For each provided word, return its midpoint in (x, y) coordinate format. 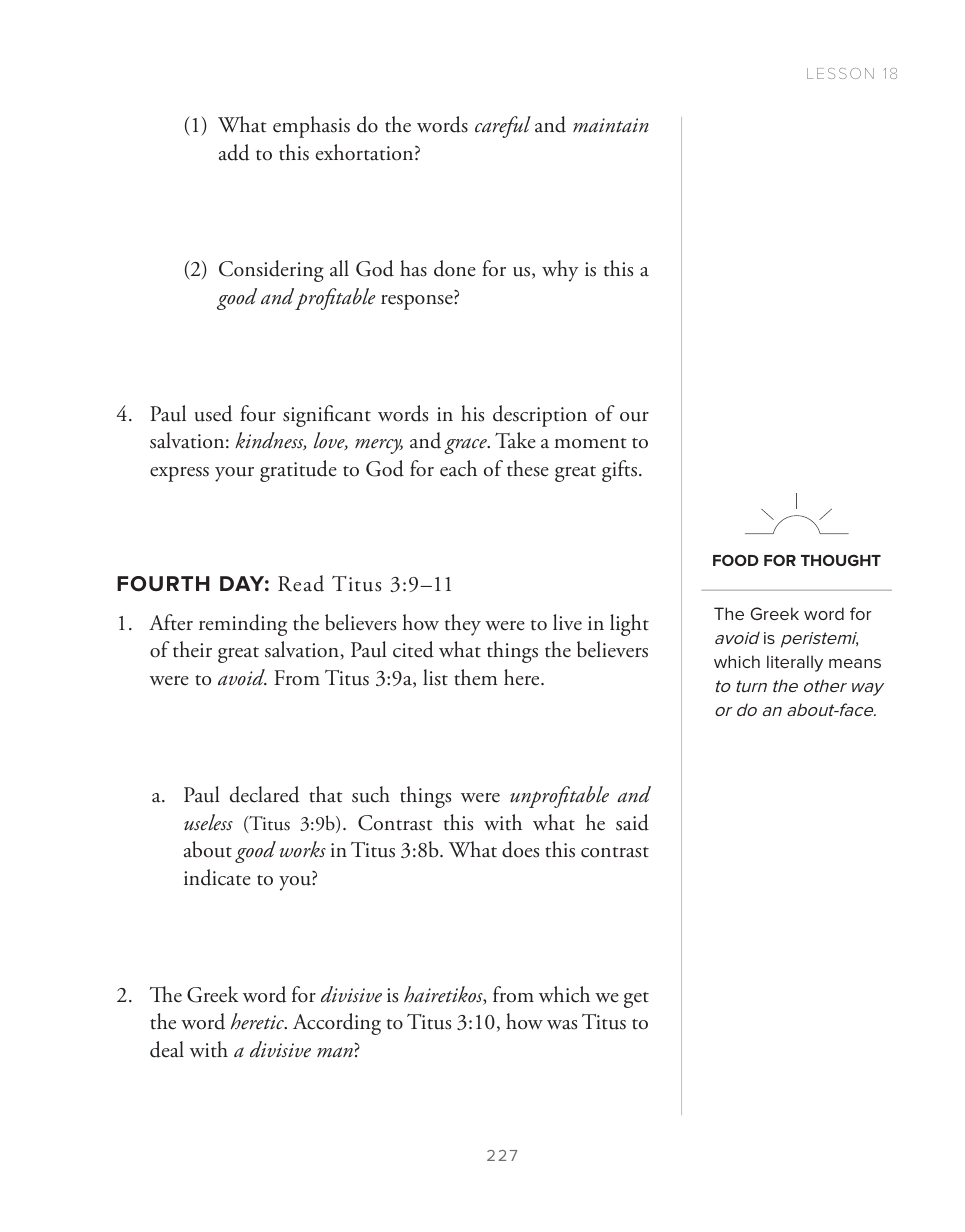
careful (503, 127)
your (234, 474)
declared (265, 794)
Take (515, 440)
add (234, 152)
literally (795, 663)
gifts (619, 471)
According (337, 1024)
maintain (611, 125)
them (476, 677)
